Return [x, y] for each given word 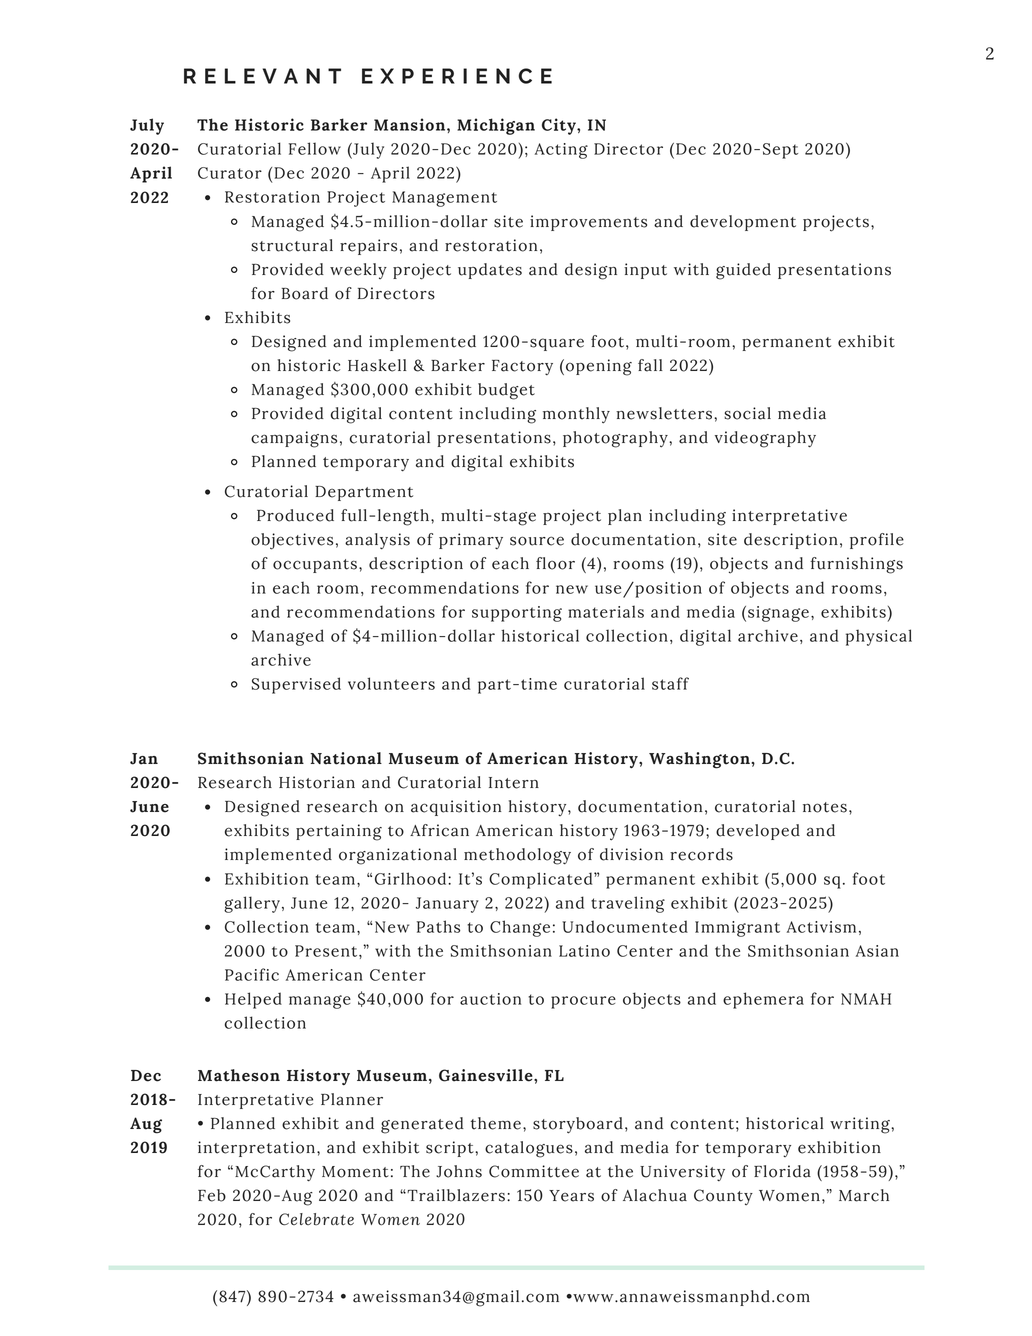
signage [778, 614]
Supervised [296, 685]
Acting [561, 151]
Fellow [315, 148]
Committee [534, 1171]
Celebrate [316, 1219]
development [743, 223]
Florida [782, 1171]
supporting [517, 614]
